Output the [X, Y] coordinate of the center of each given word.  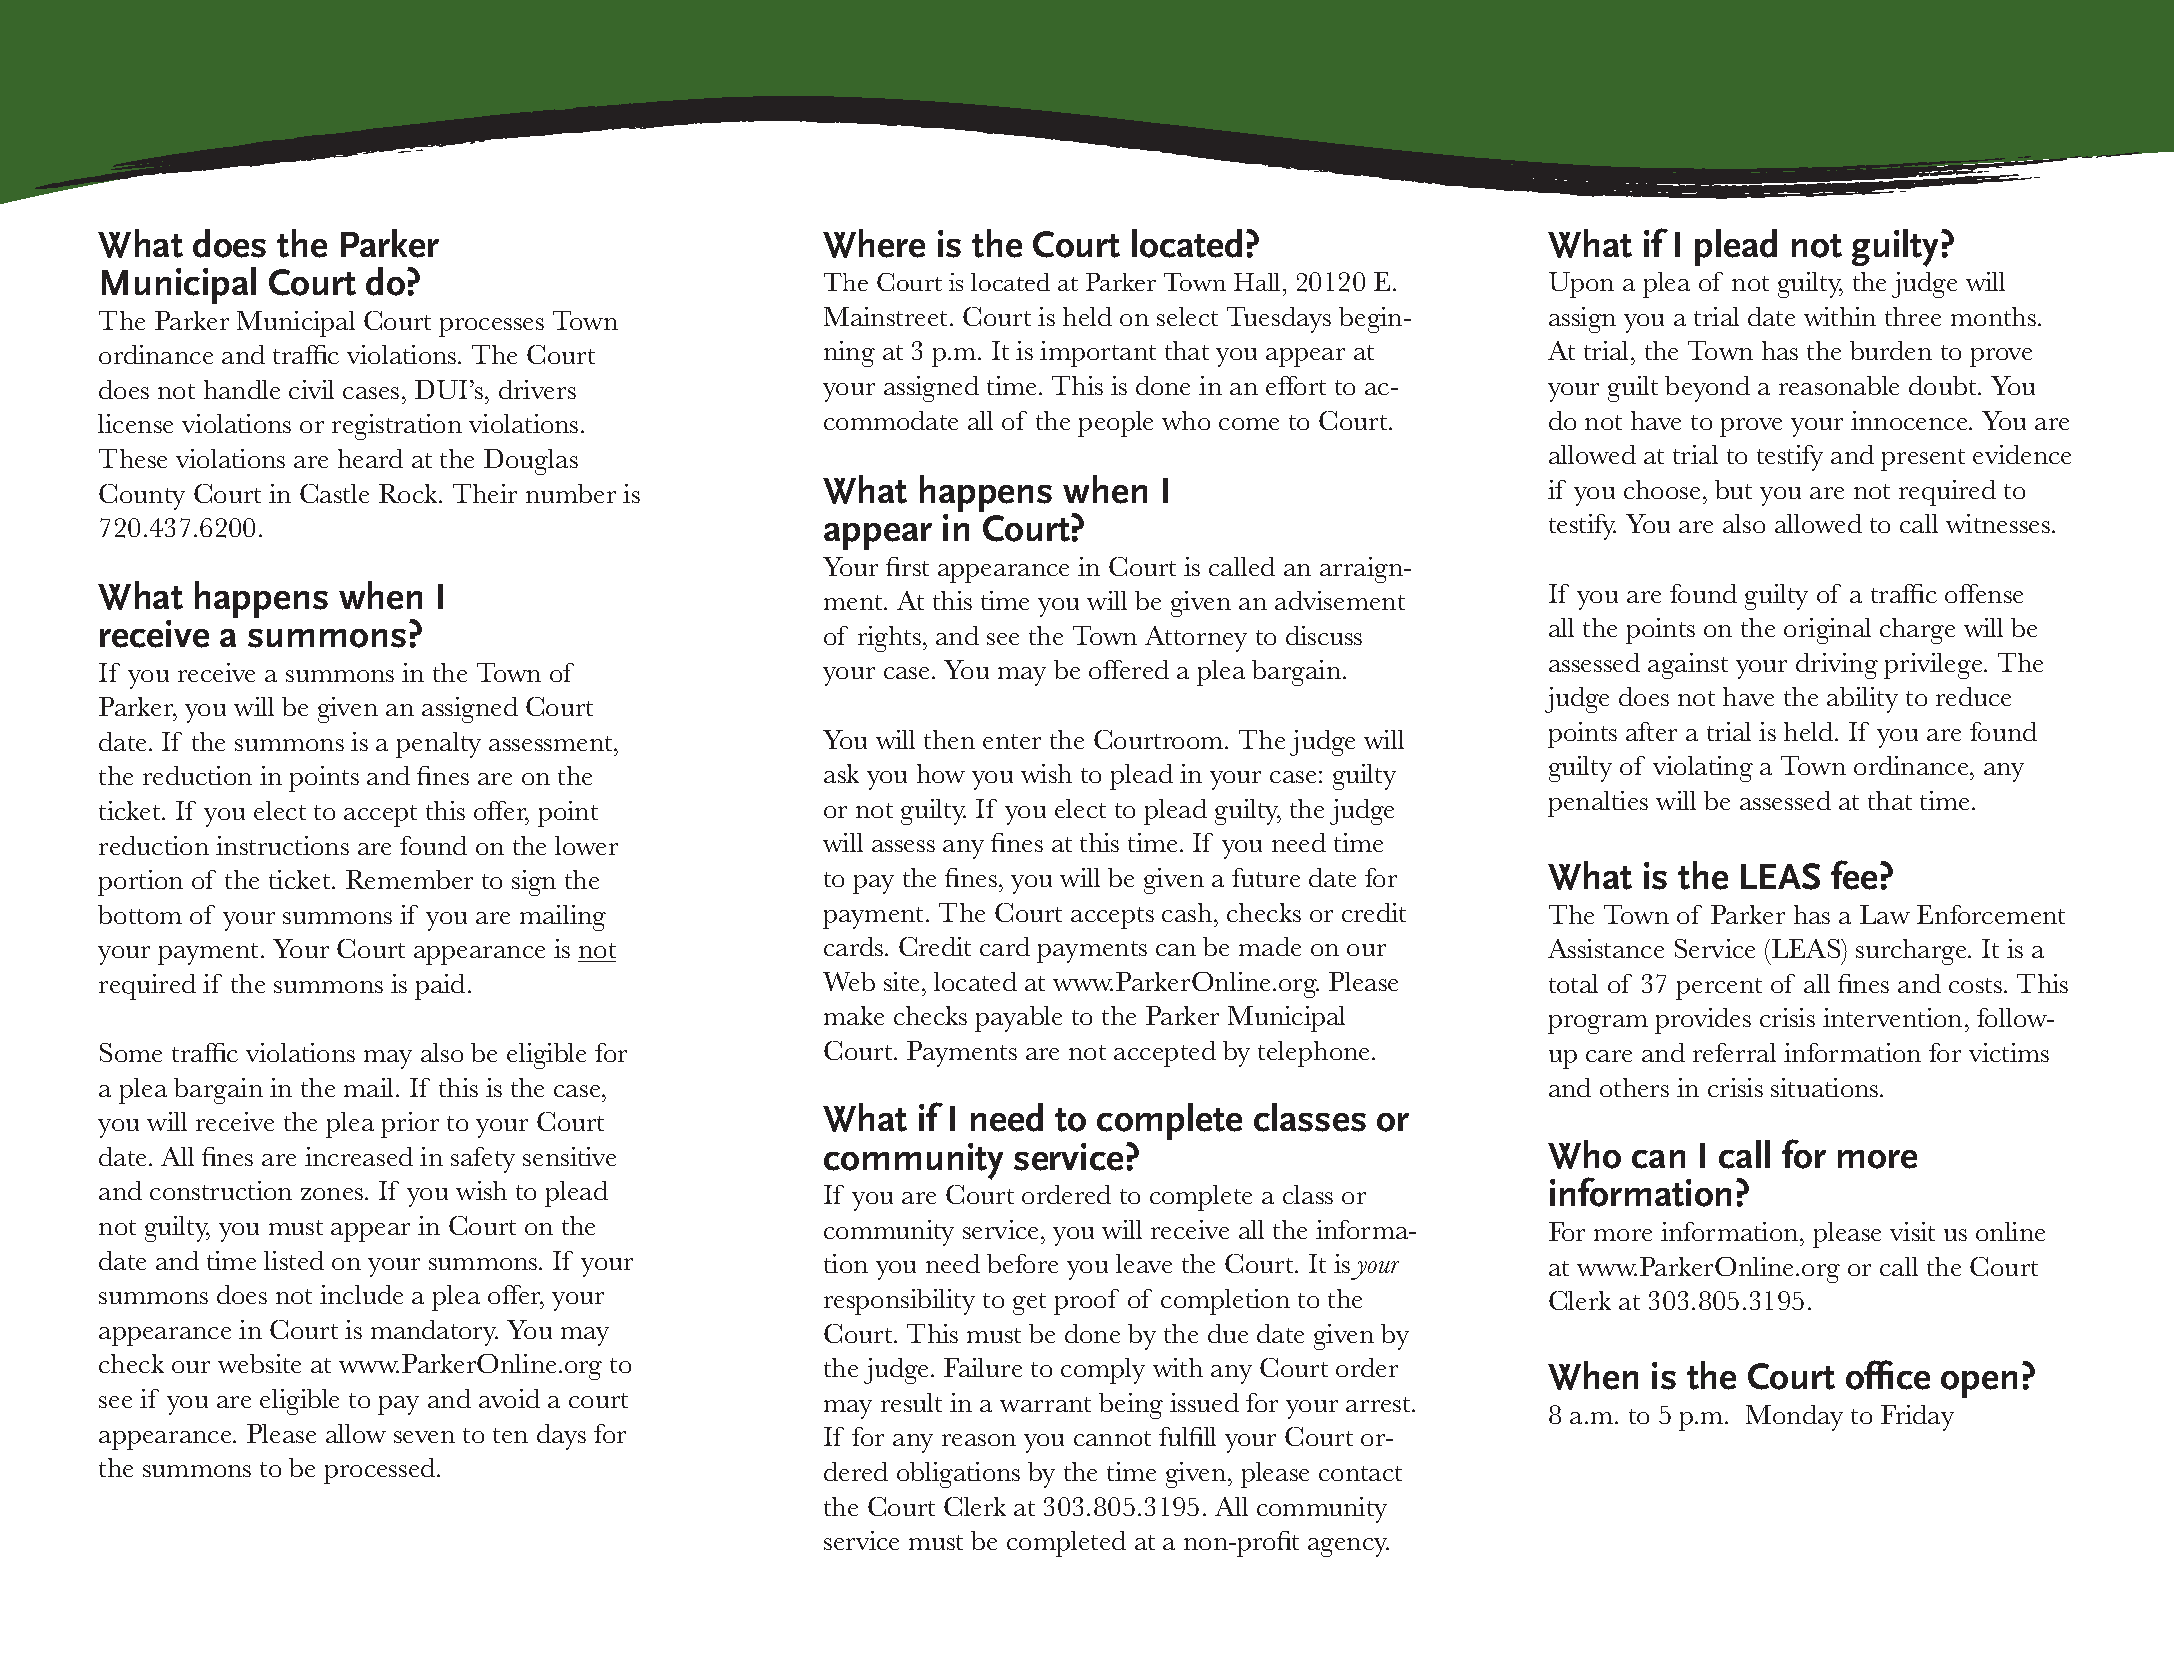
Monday [1794, 1418]
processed [381, 1471]
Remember [409, 879]
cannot [1112, 1438]
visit [1912, 1231]
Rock [409, 493]
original [1827, 631]
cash [1187, 912]
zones [333, 1194]
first [907, 566]
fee [1854, 875]
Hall [1259, 282]
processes [491, 327]
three [1913, 316]
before [1022, 1263]
